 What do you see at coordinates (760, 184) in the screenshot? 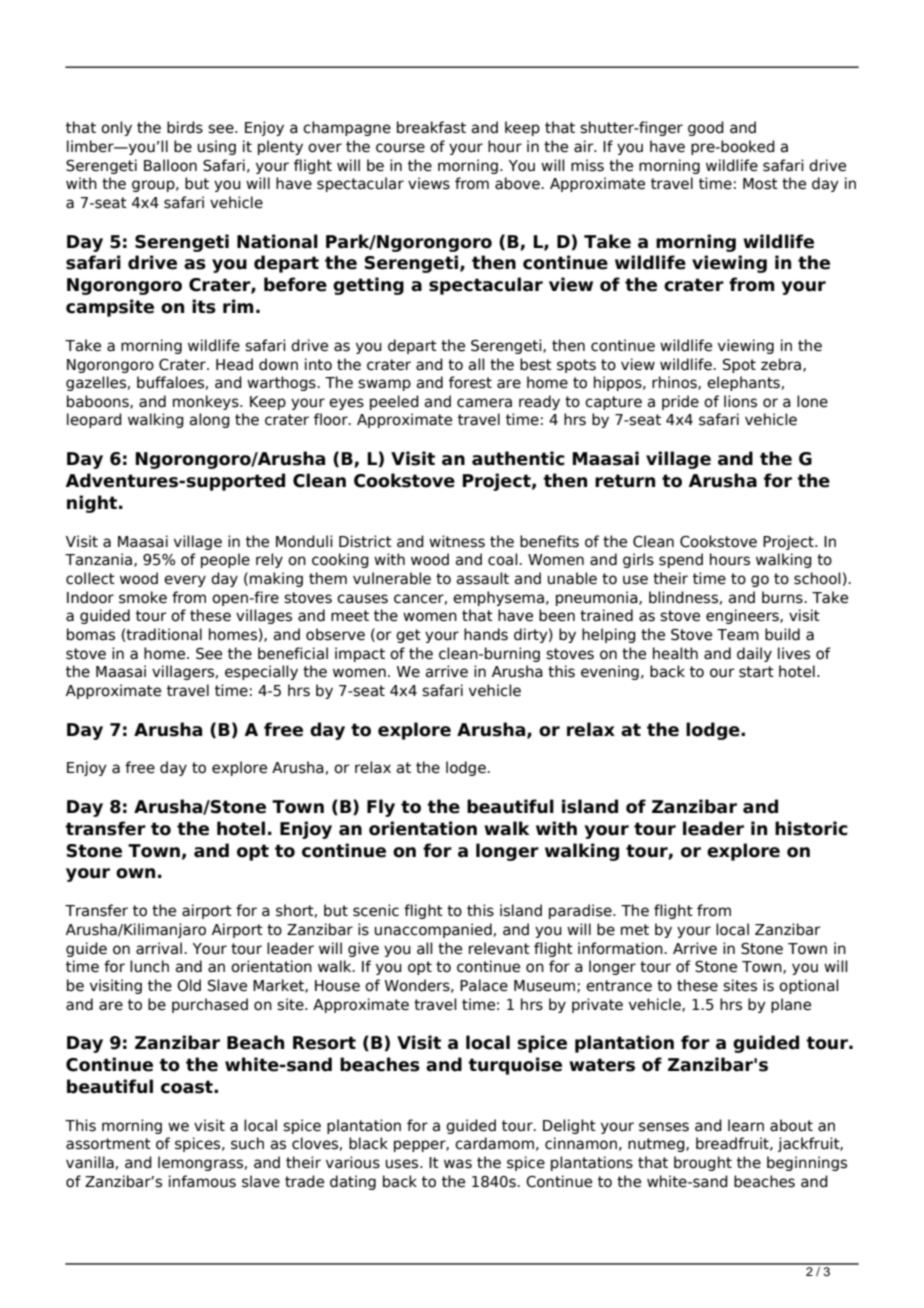
I see `Most` at bounding box center [760, 184].
